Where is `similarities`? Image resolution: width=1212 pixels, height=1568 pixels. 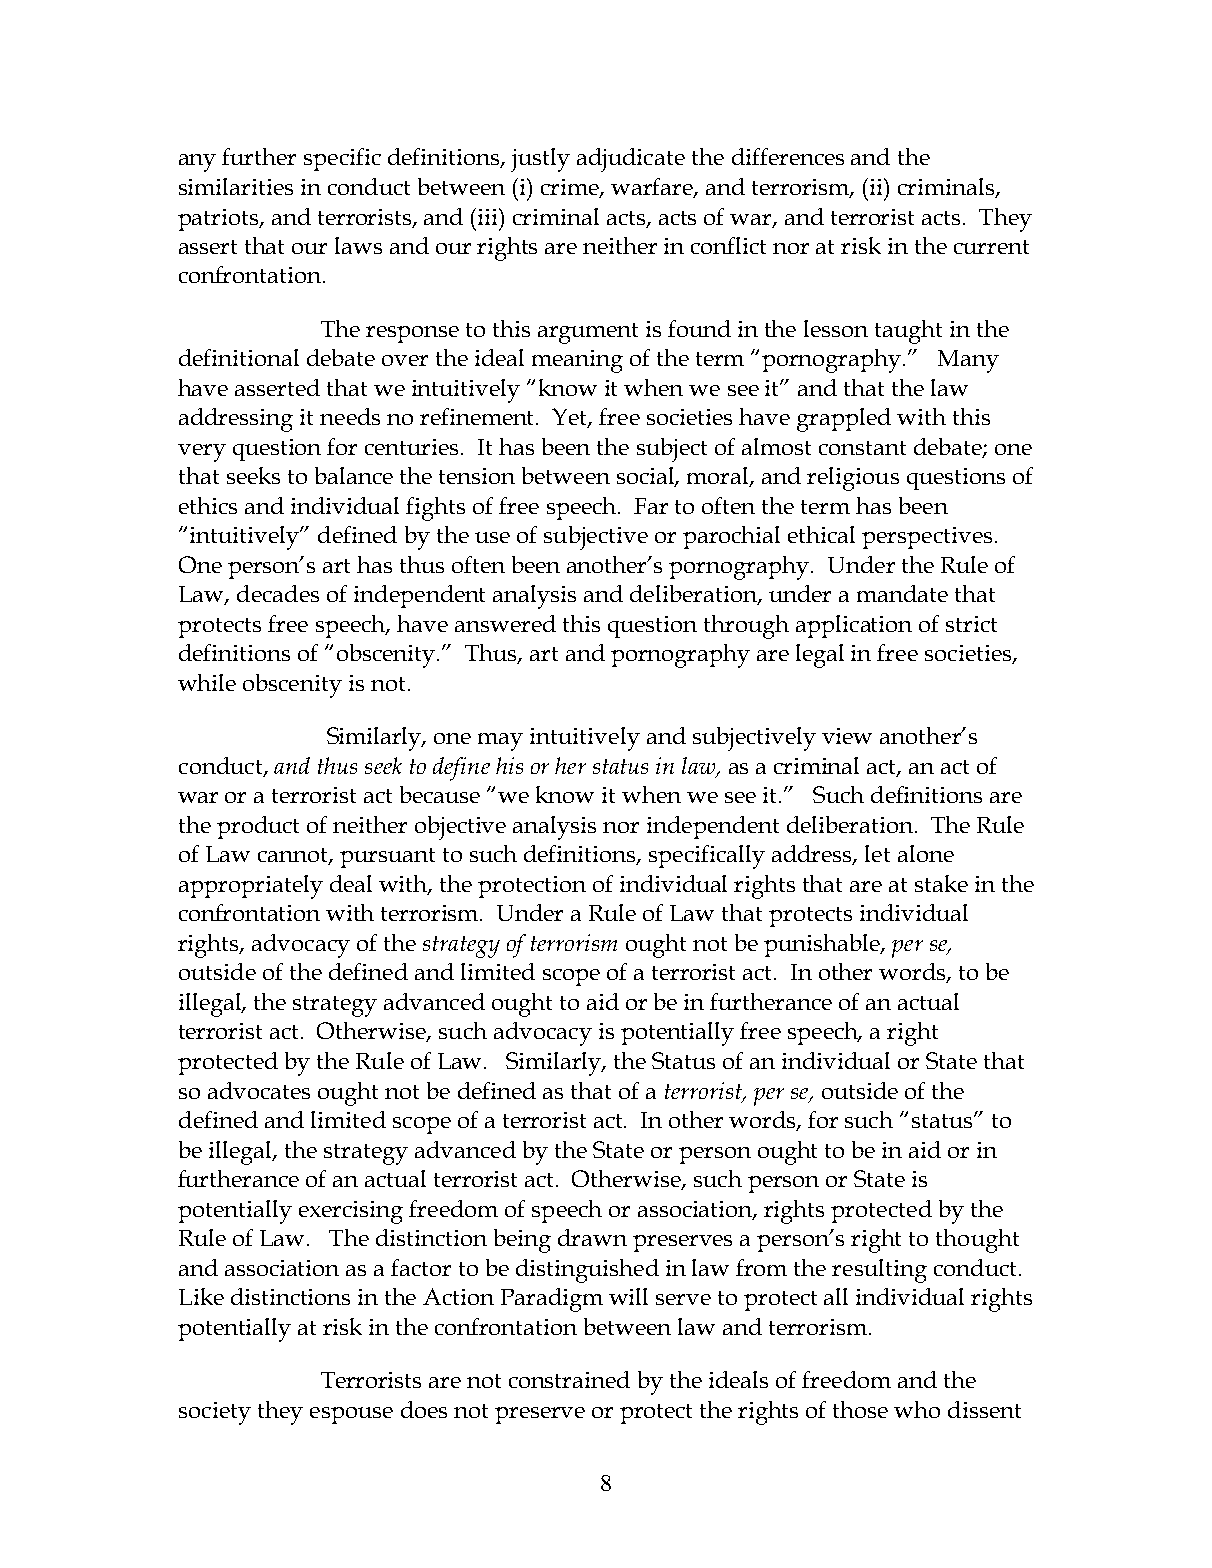
similarities is located at coordinates (236, 186).
